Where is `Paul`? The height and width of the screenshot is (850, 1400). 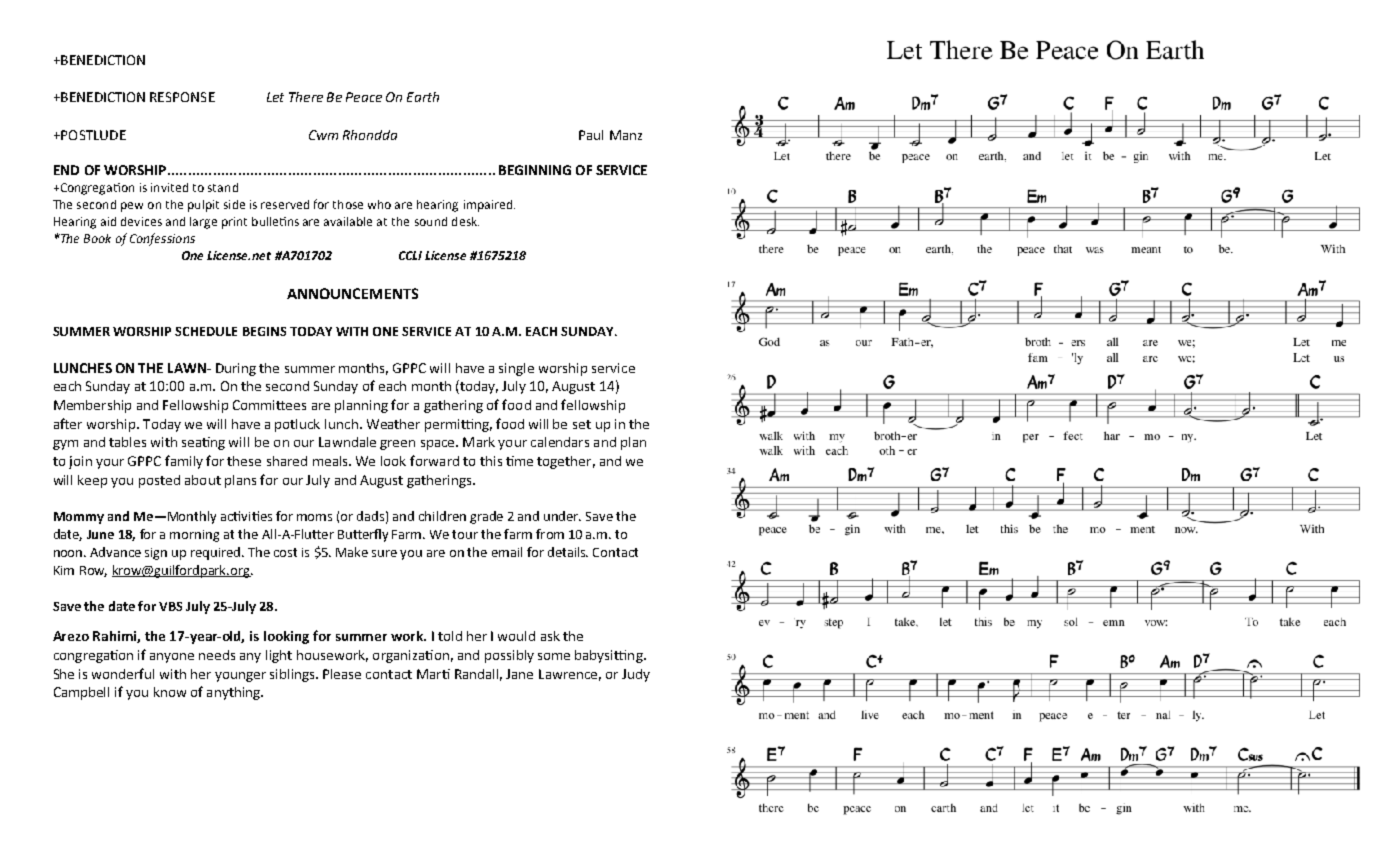
Paul is located at coordinates (591, 135).
